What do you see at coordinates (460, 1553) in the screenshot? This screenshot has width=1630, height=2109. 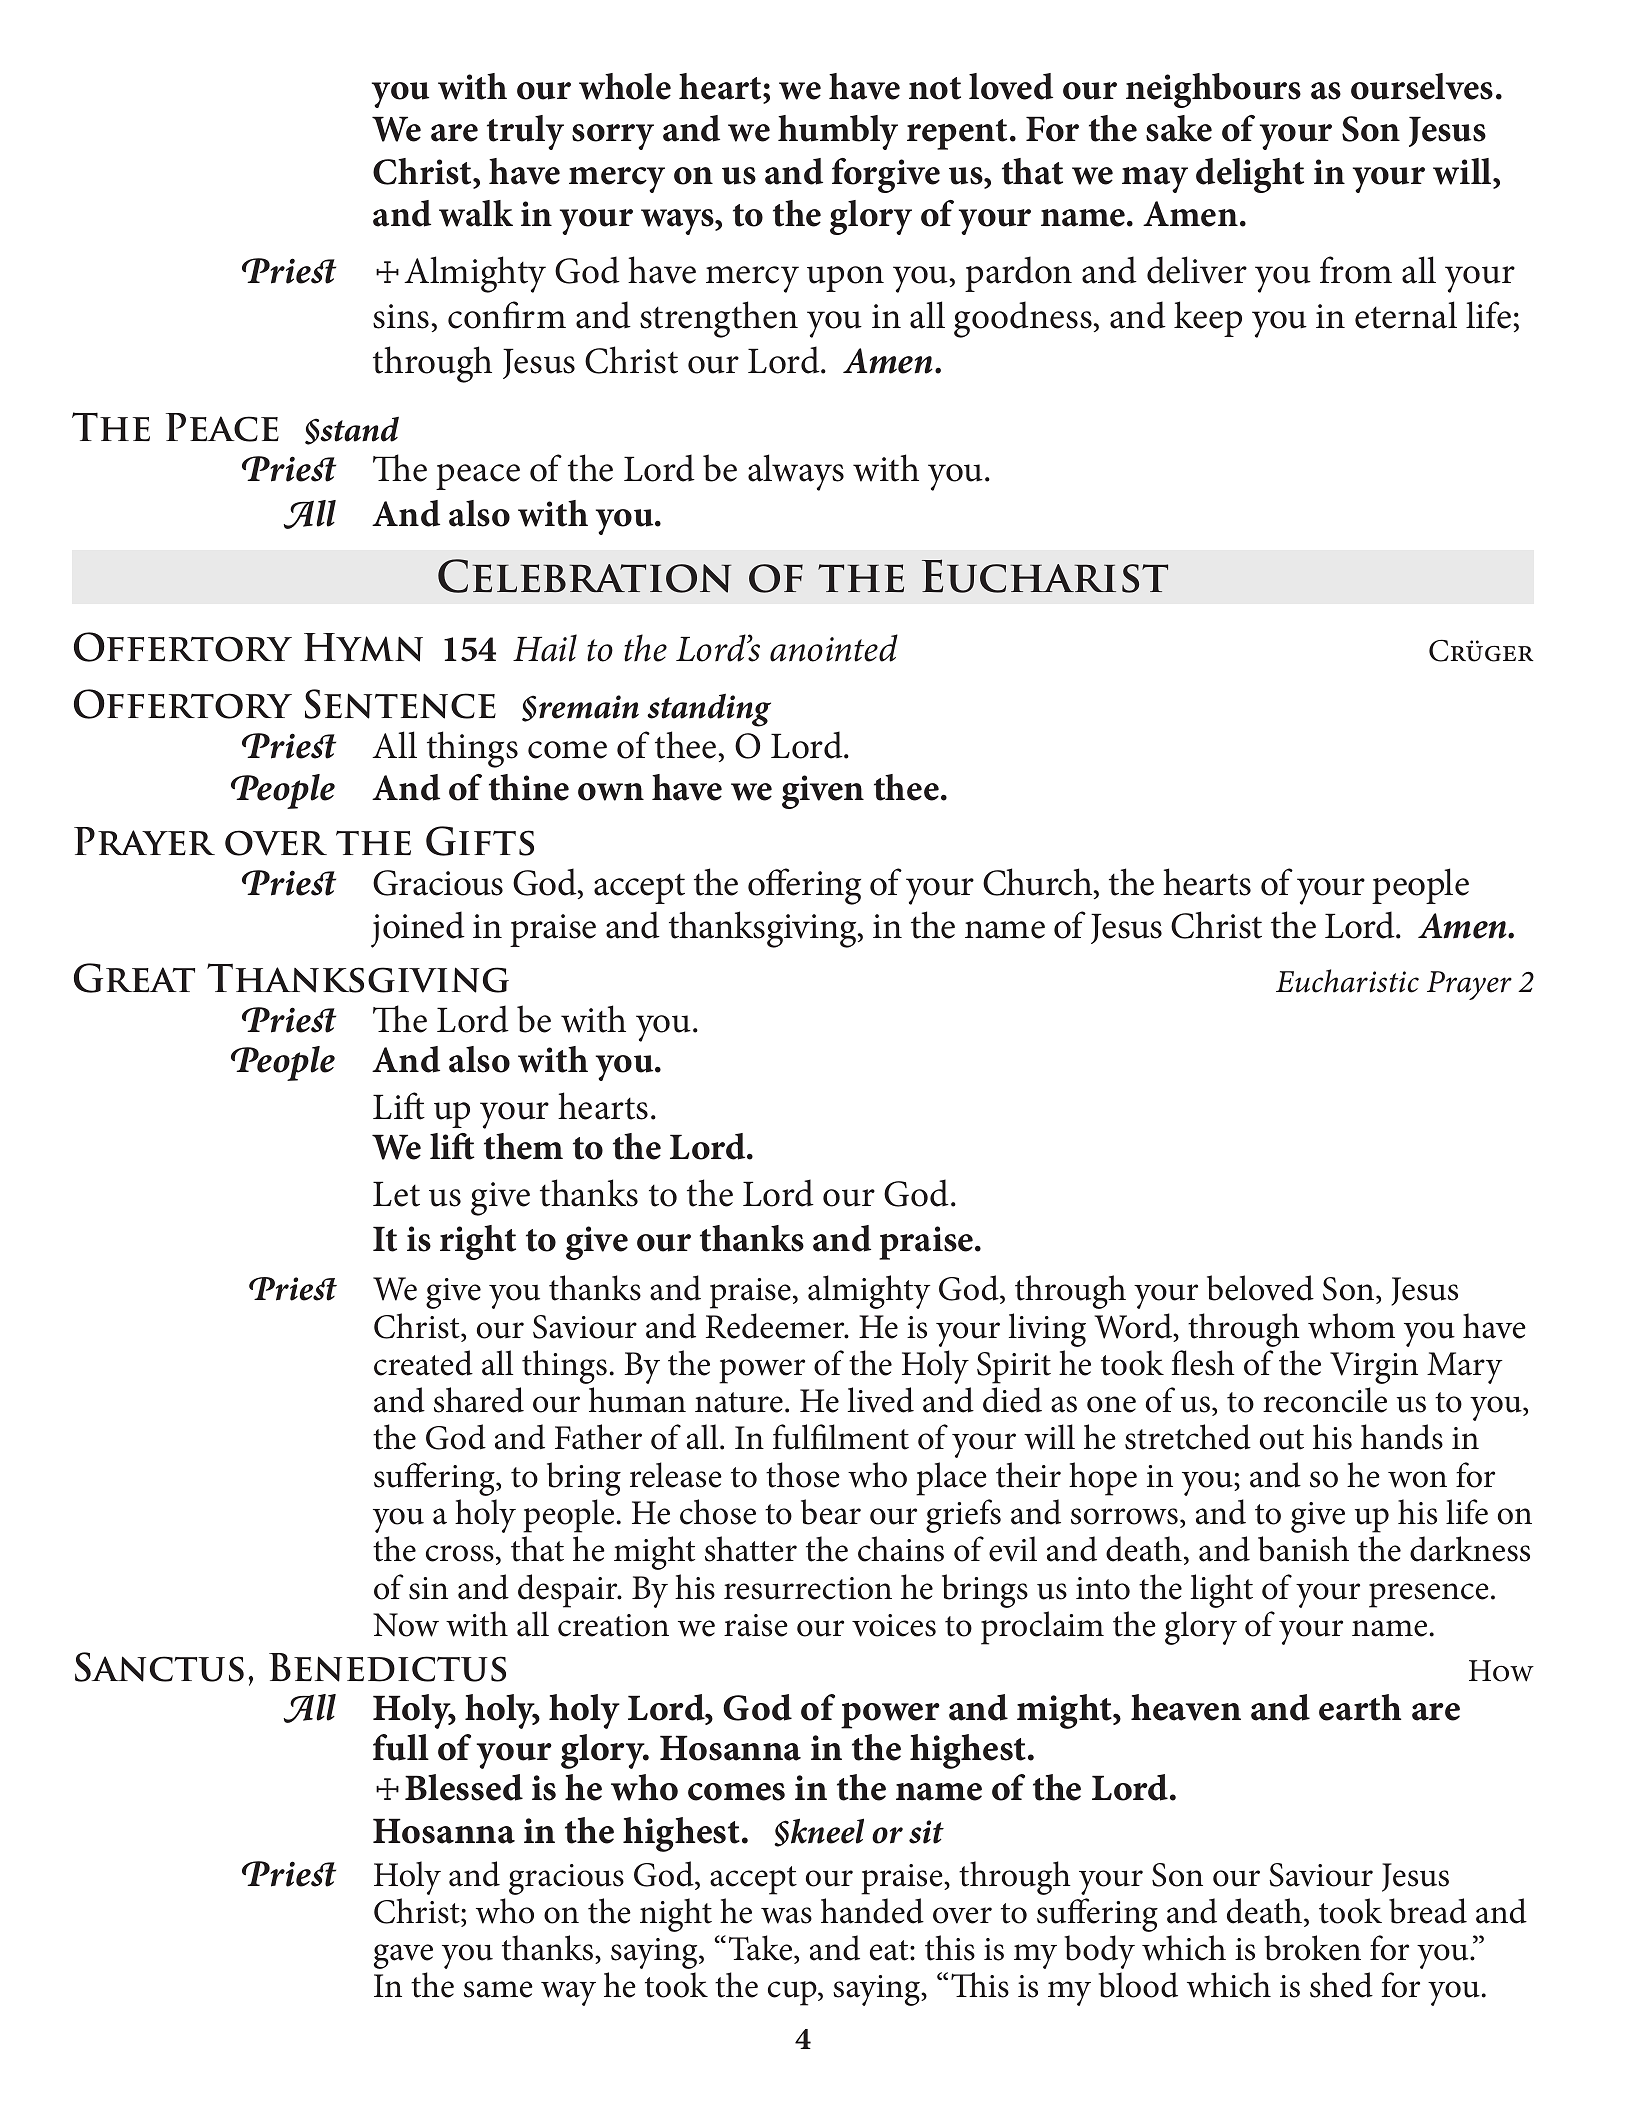 I see `cross` at bounding box center [460, 1553].
